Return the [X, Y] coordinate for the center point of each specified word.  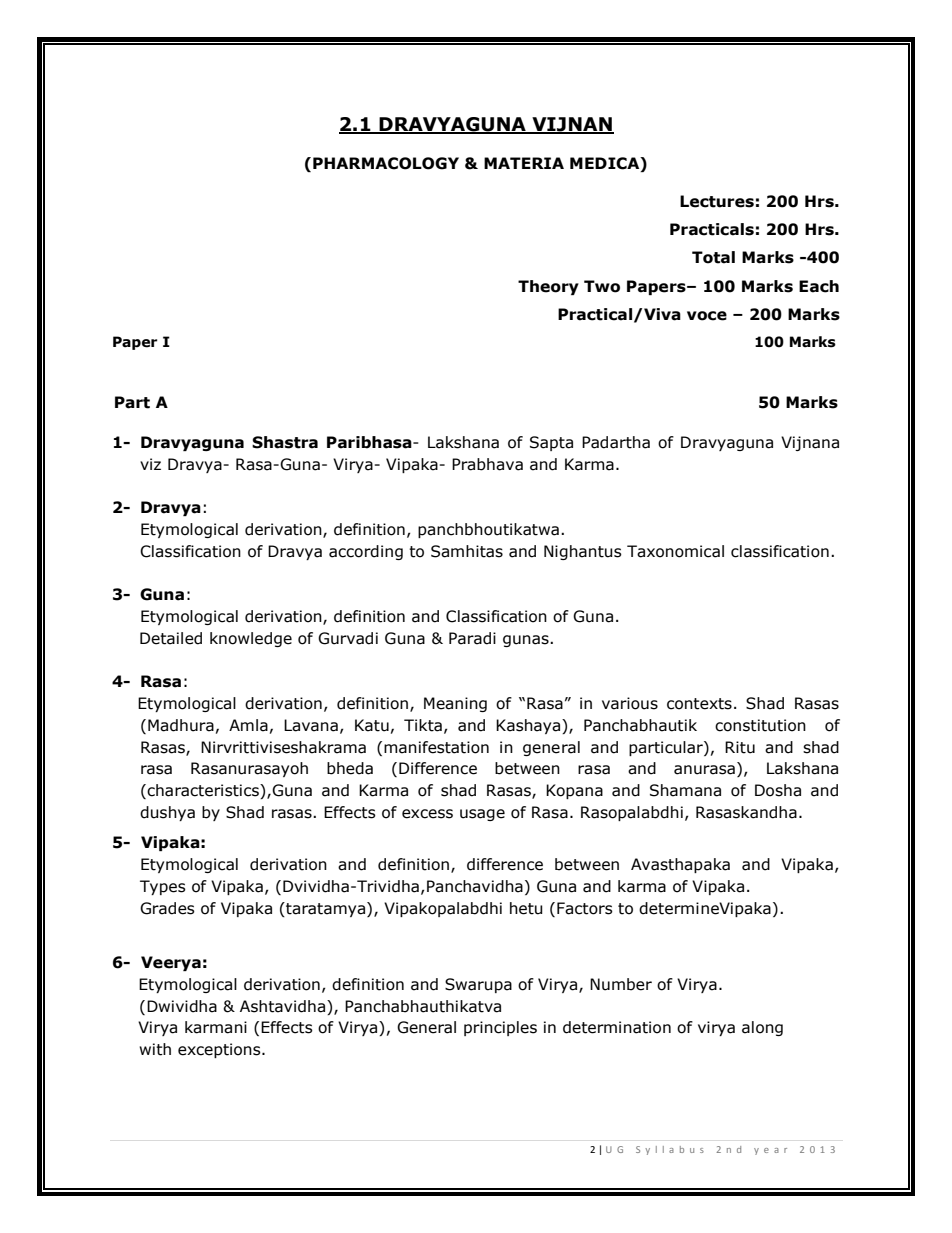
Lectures [717, 201]
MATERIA [524, 163]
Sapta [551, 443]
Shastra [285, 442]
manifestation [436, 747]
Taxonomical [675, 551]
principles [500, 1028]
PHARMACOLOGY [386, 163]
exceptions [220, 1050]
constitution [760, 725]
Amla [248, 725]
